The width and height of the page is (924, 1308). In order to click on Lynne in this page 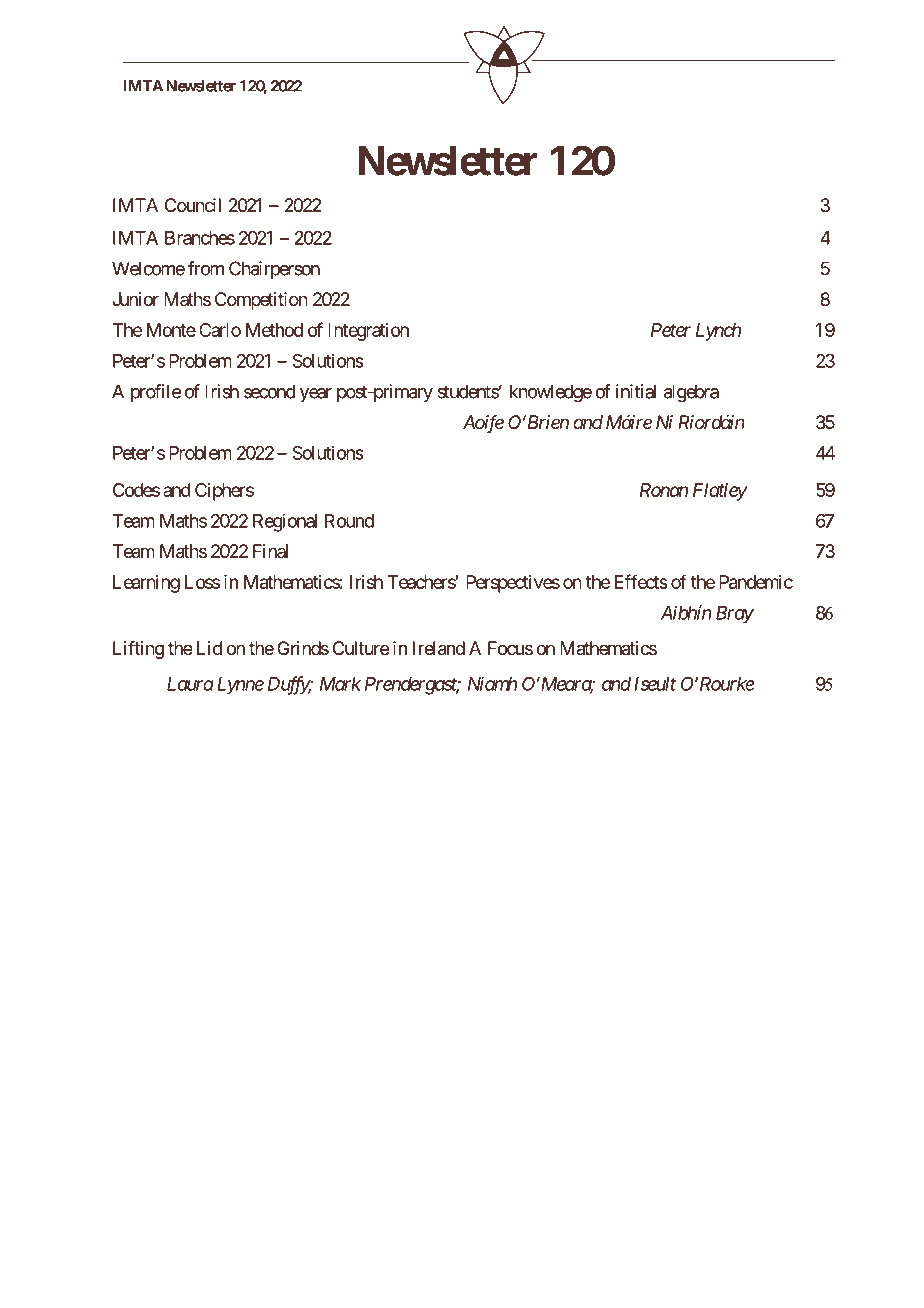, I will do `click(240, 686)`.
